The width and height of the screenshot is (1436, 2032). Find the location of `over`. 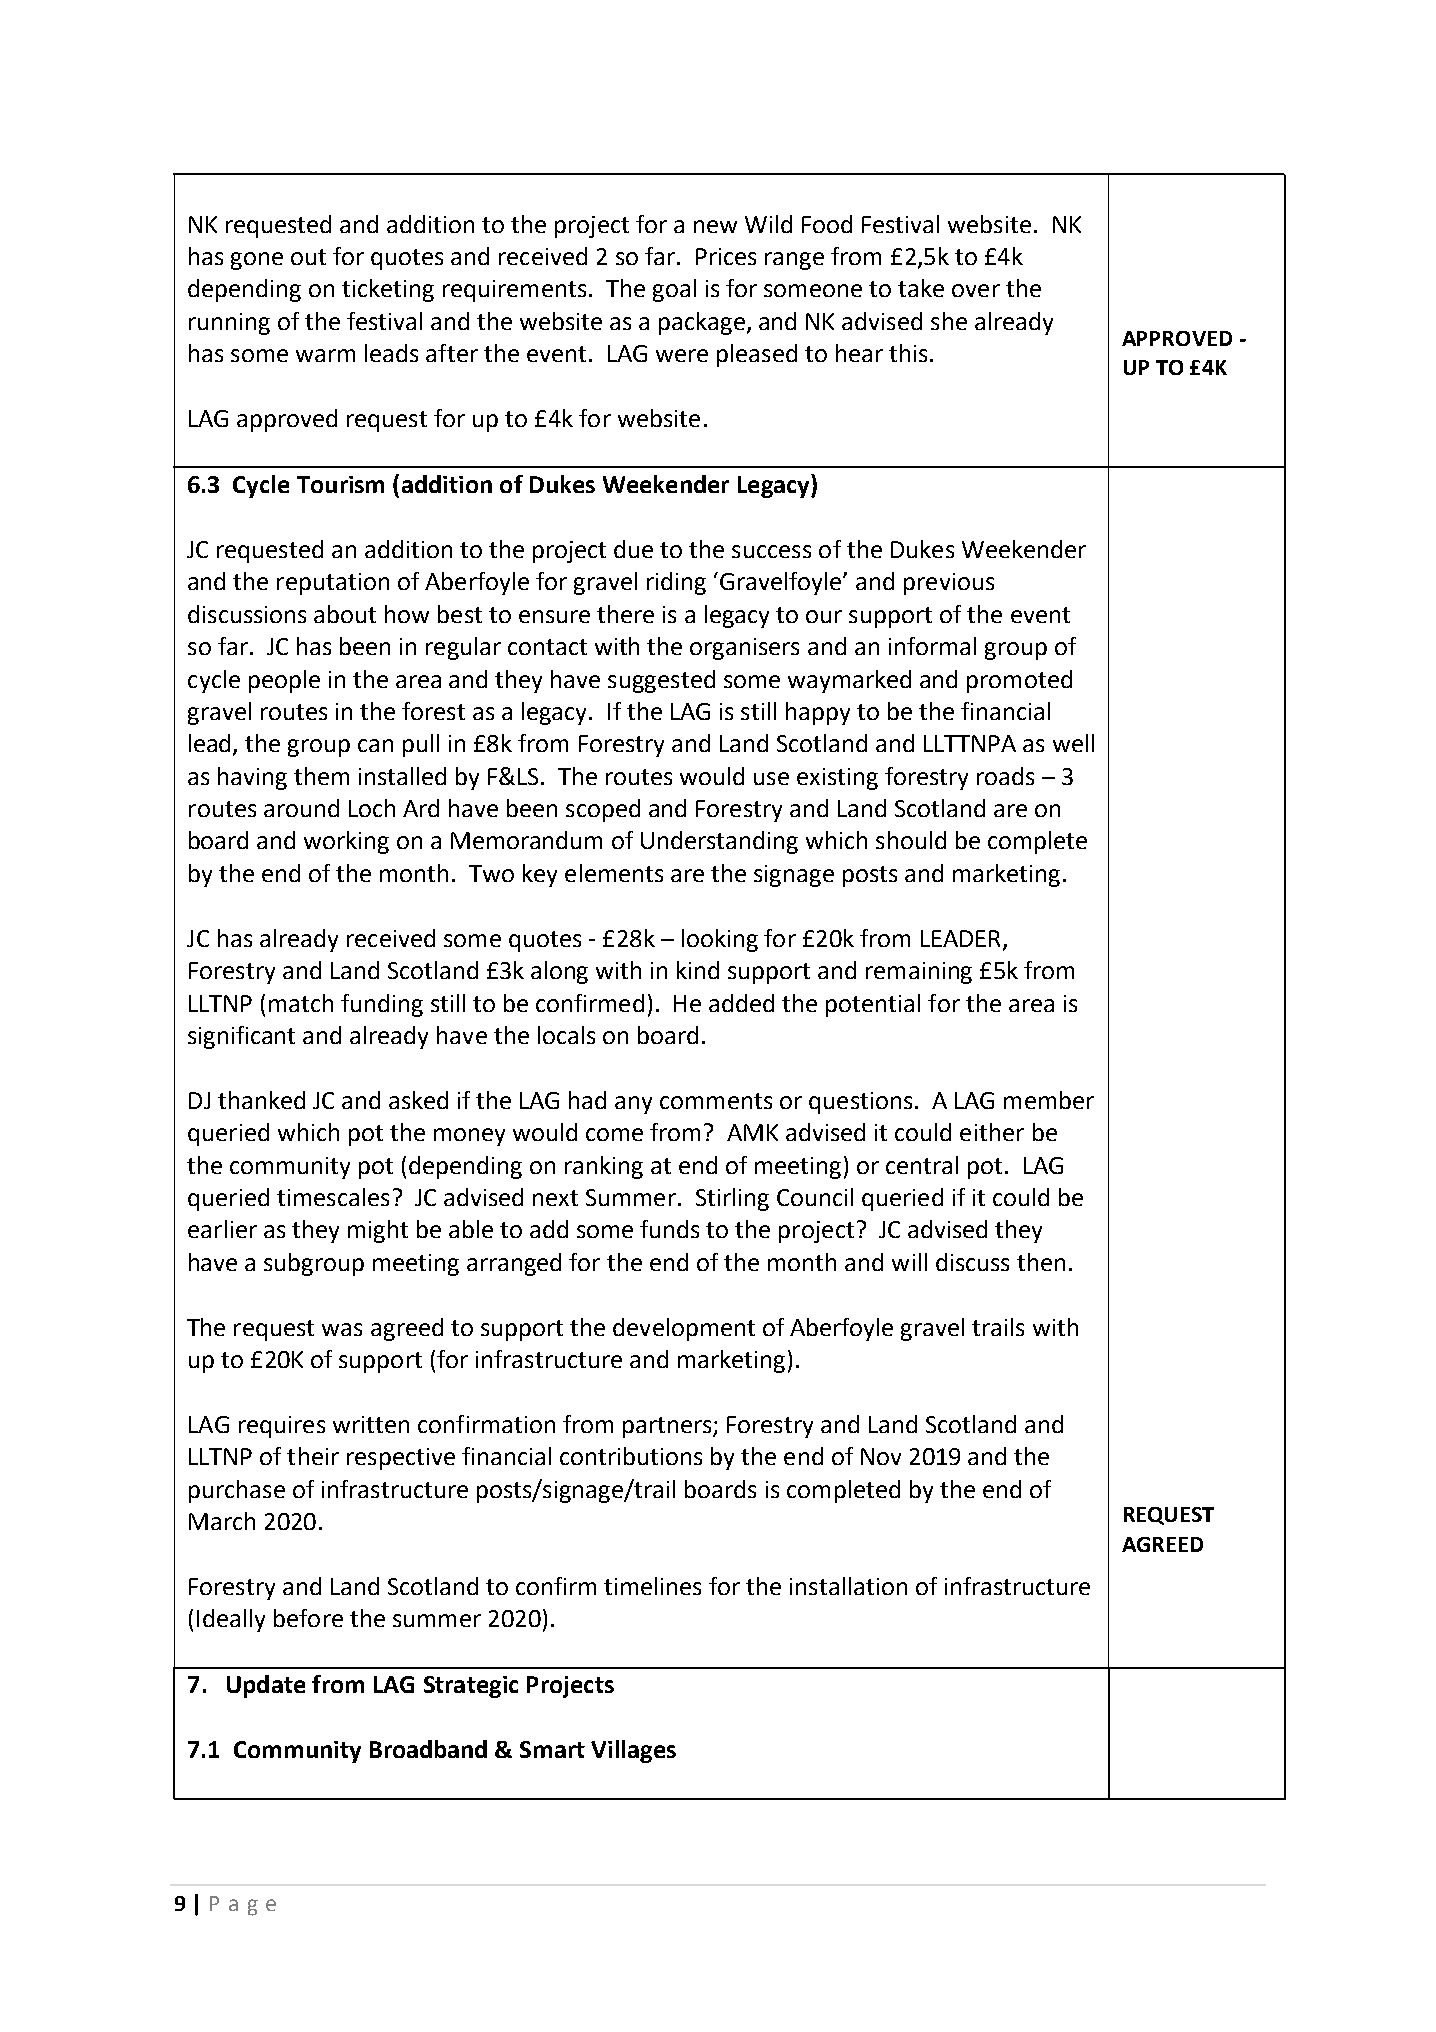

over is located at coordinates (976, 290).
